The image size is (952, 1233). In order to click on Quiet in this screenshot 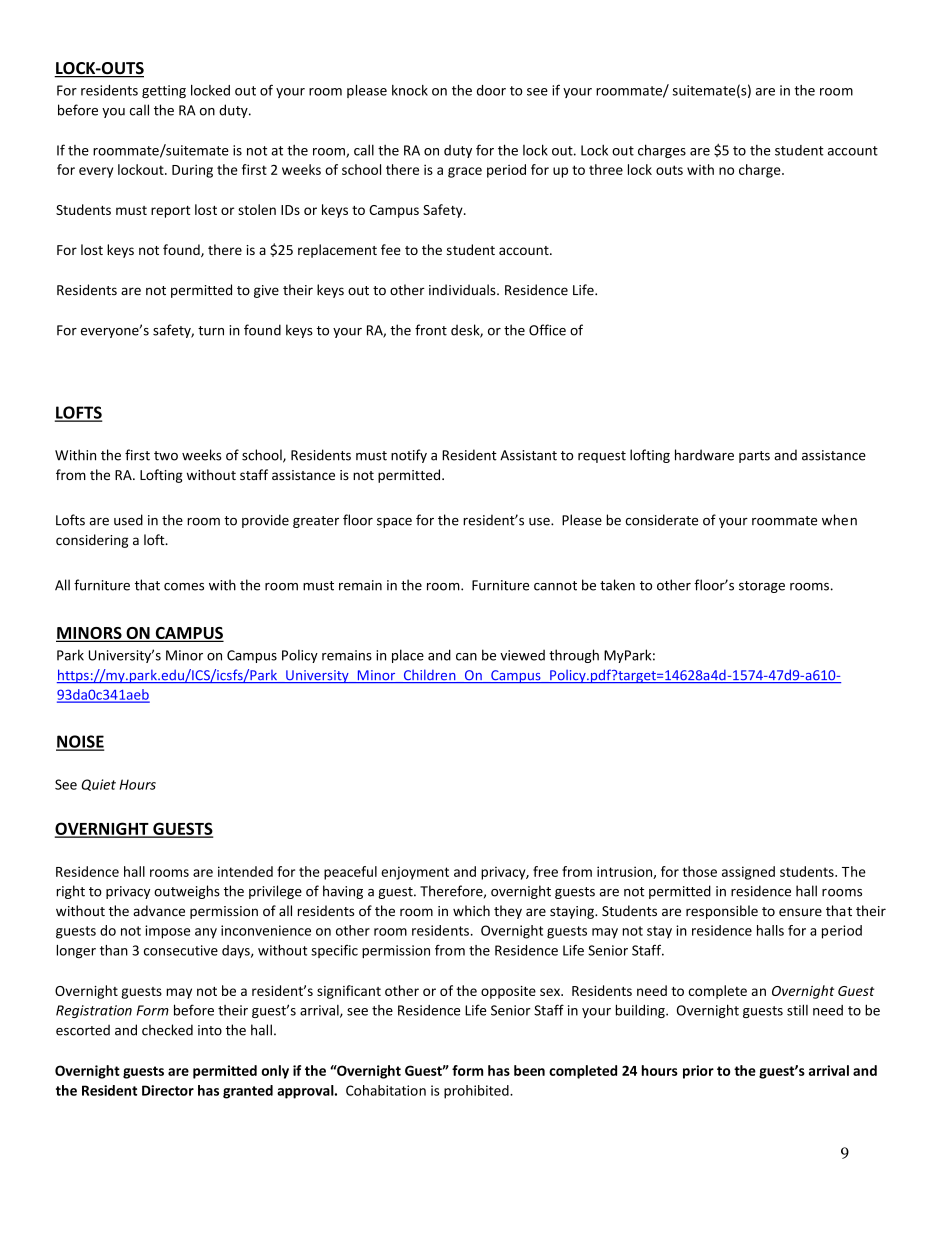, I will do `click(98, 785)`.
